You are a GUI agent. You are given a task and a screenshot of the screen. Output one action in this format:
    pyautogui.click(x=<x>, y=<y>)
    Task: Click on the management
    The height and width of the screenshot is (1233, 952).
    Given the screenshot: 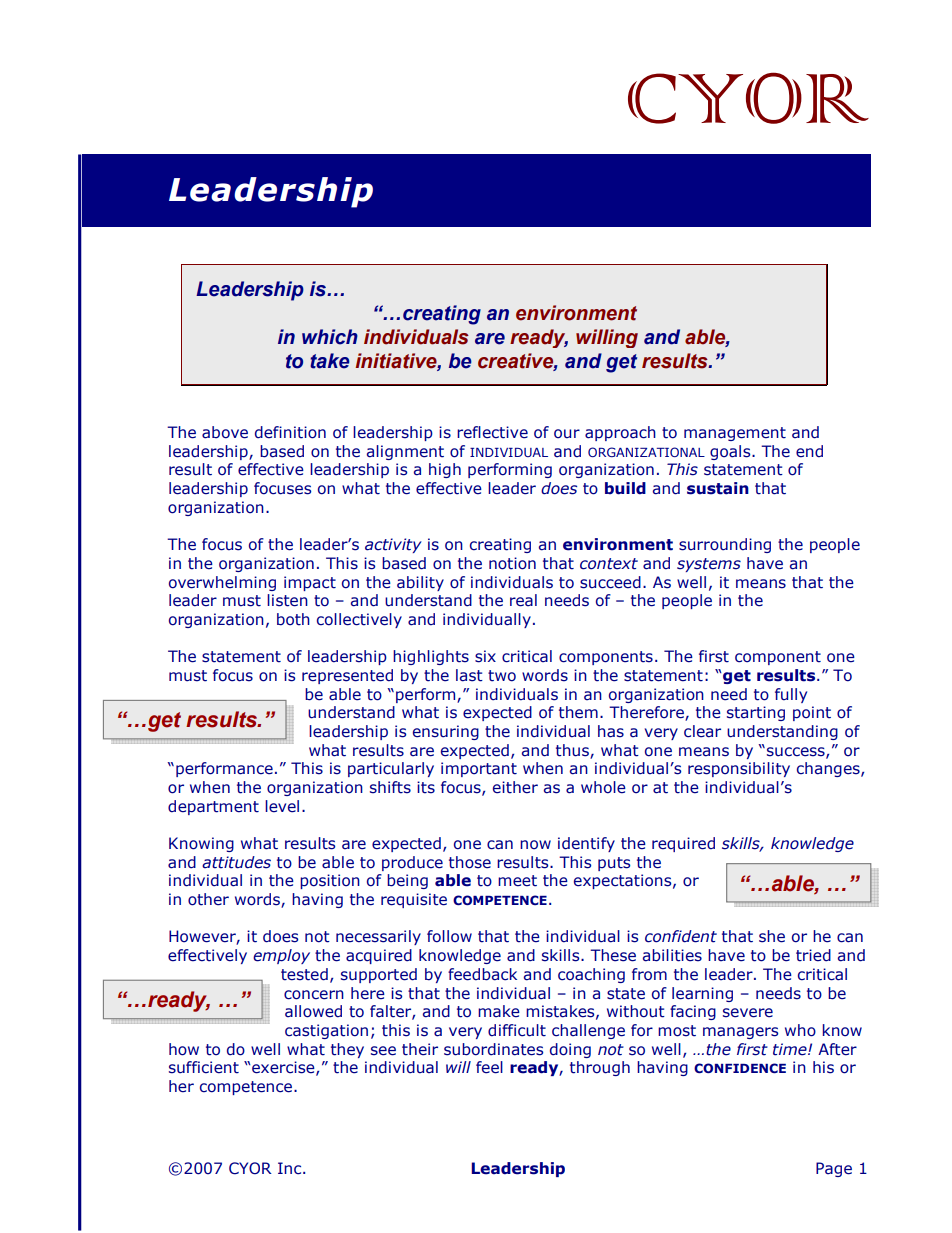 What is the action you would take?
    pyautogui.click(x=735, y=434)
